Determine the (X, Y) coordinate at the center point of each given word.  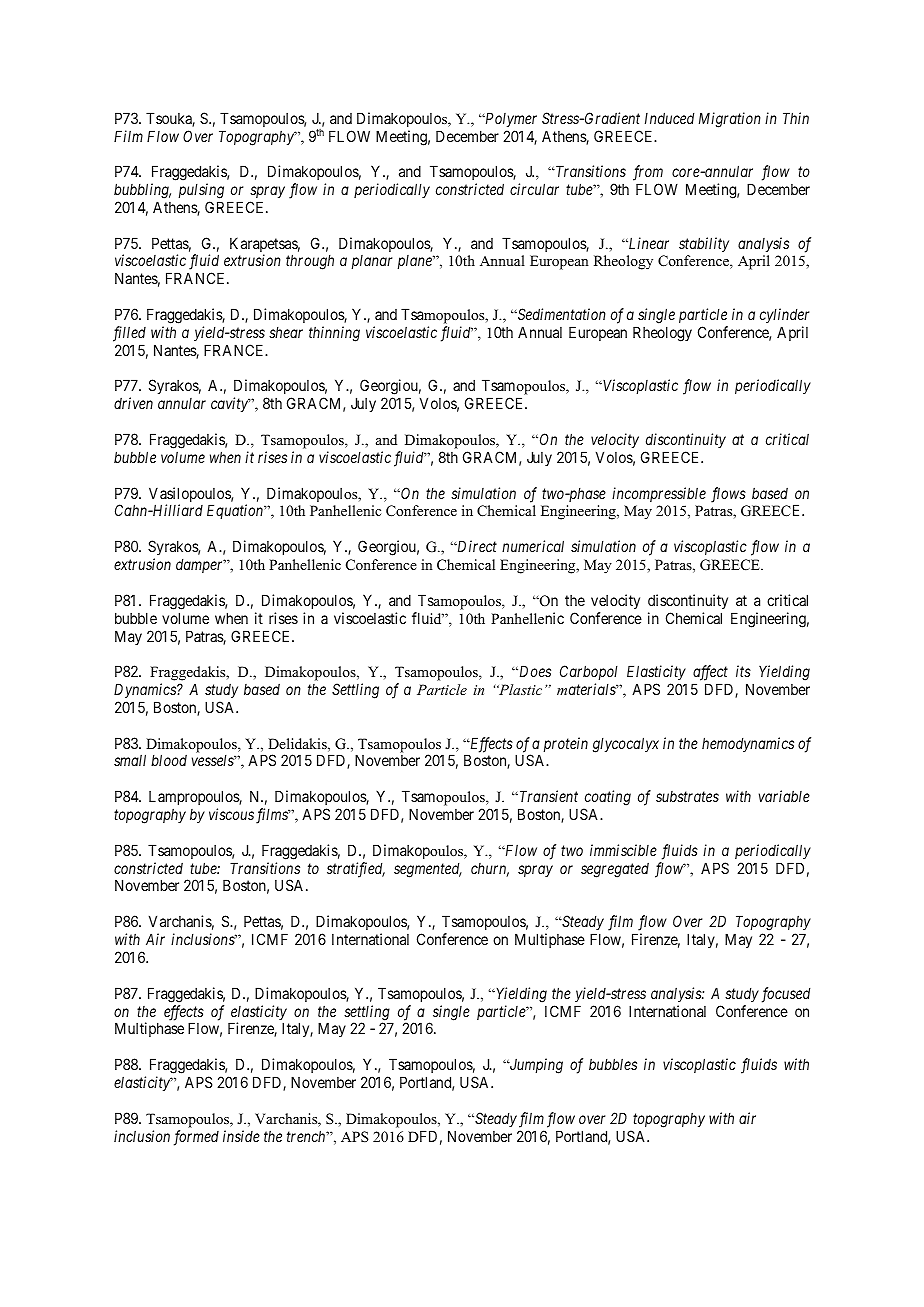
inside (241, 1136)
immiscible (623, 850)
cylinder (784, 315)
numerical (533, 546)
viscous (231, 814)
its (743, 671)
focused (786, 995)
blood (169, 760)
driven (133, 403)
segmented (428, 870)
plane (415, 262)
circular (534, 189)
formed (196, 1138)
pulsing (201, 191)
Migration (730, 120)
